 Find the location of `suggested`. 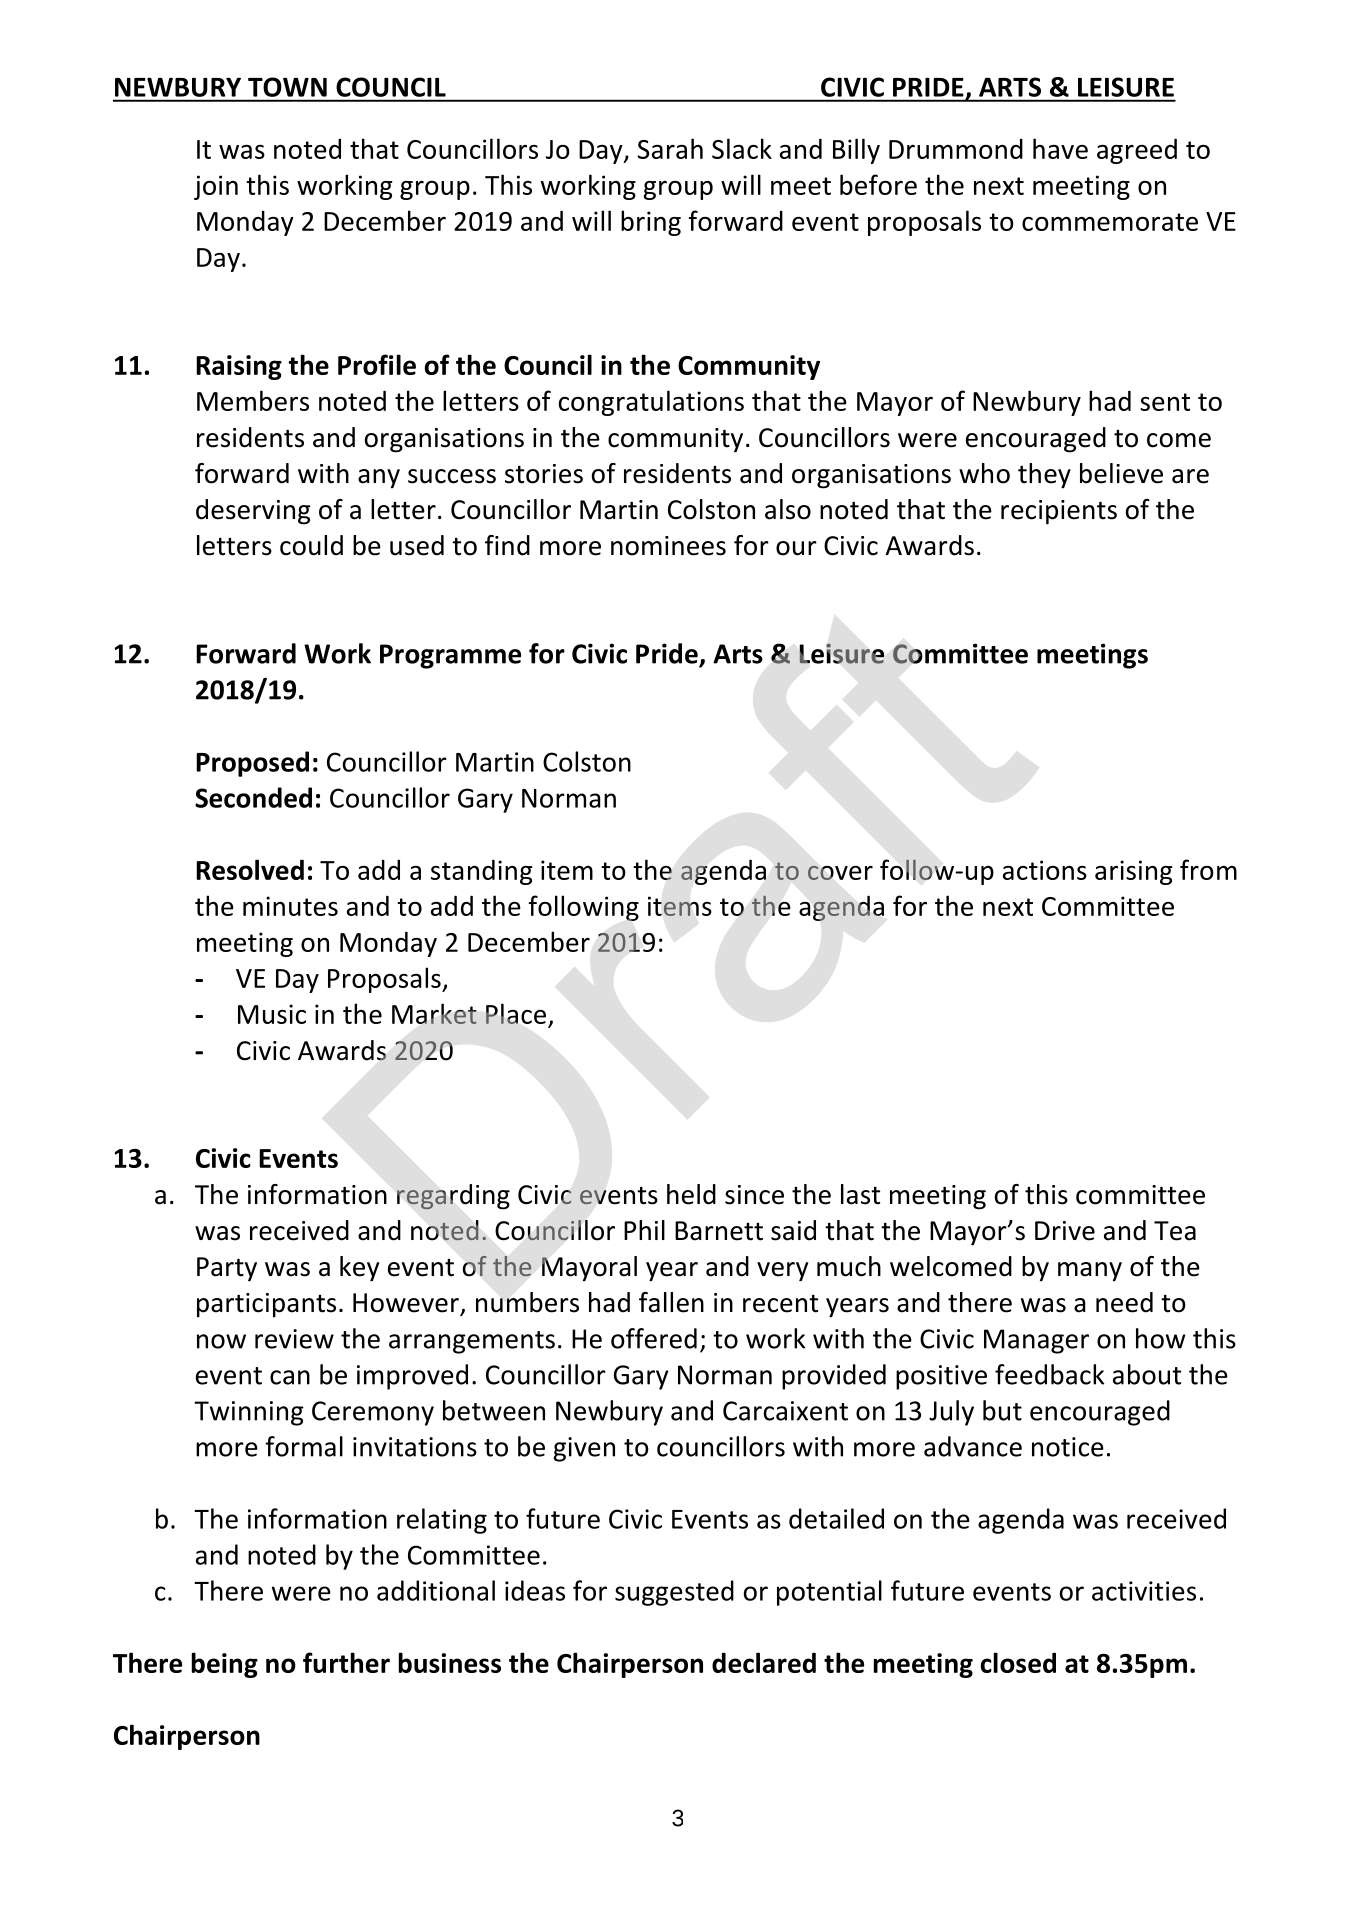

suggested is located at coordinates (674, 1593).
